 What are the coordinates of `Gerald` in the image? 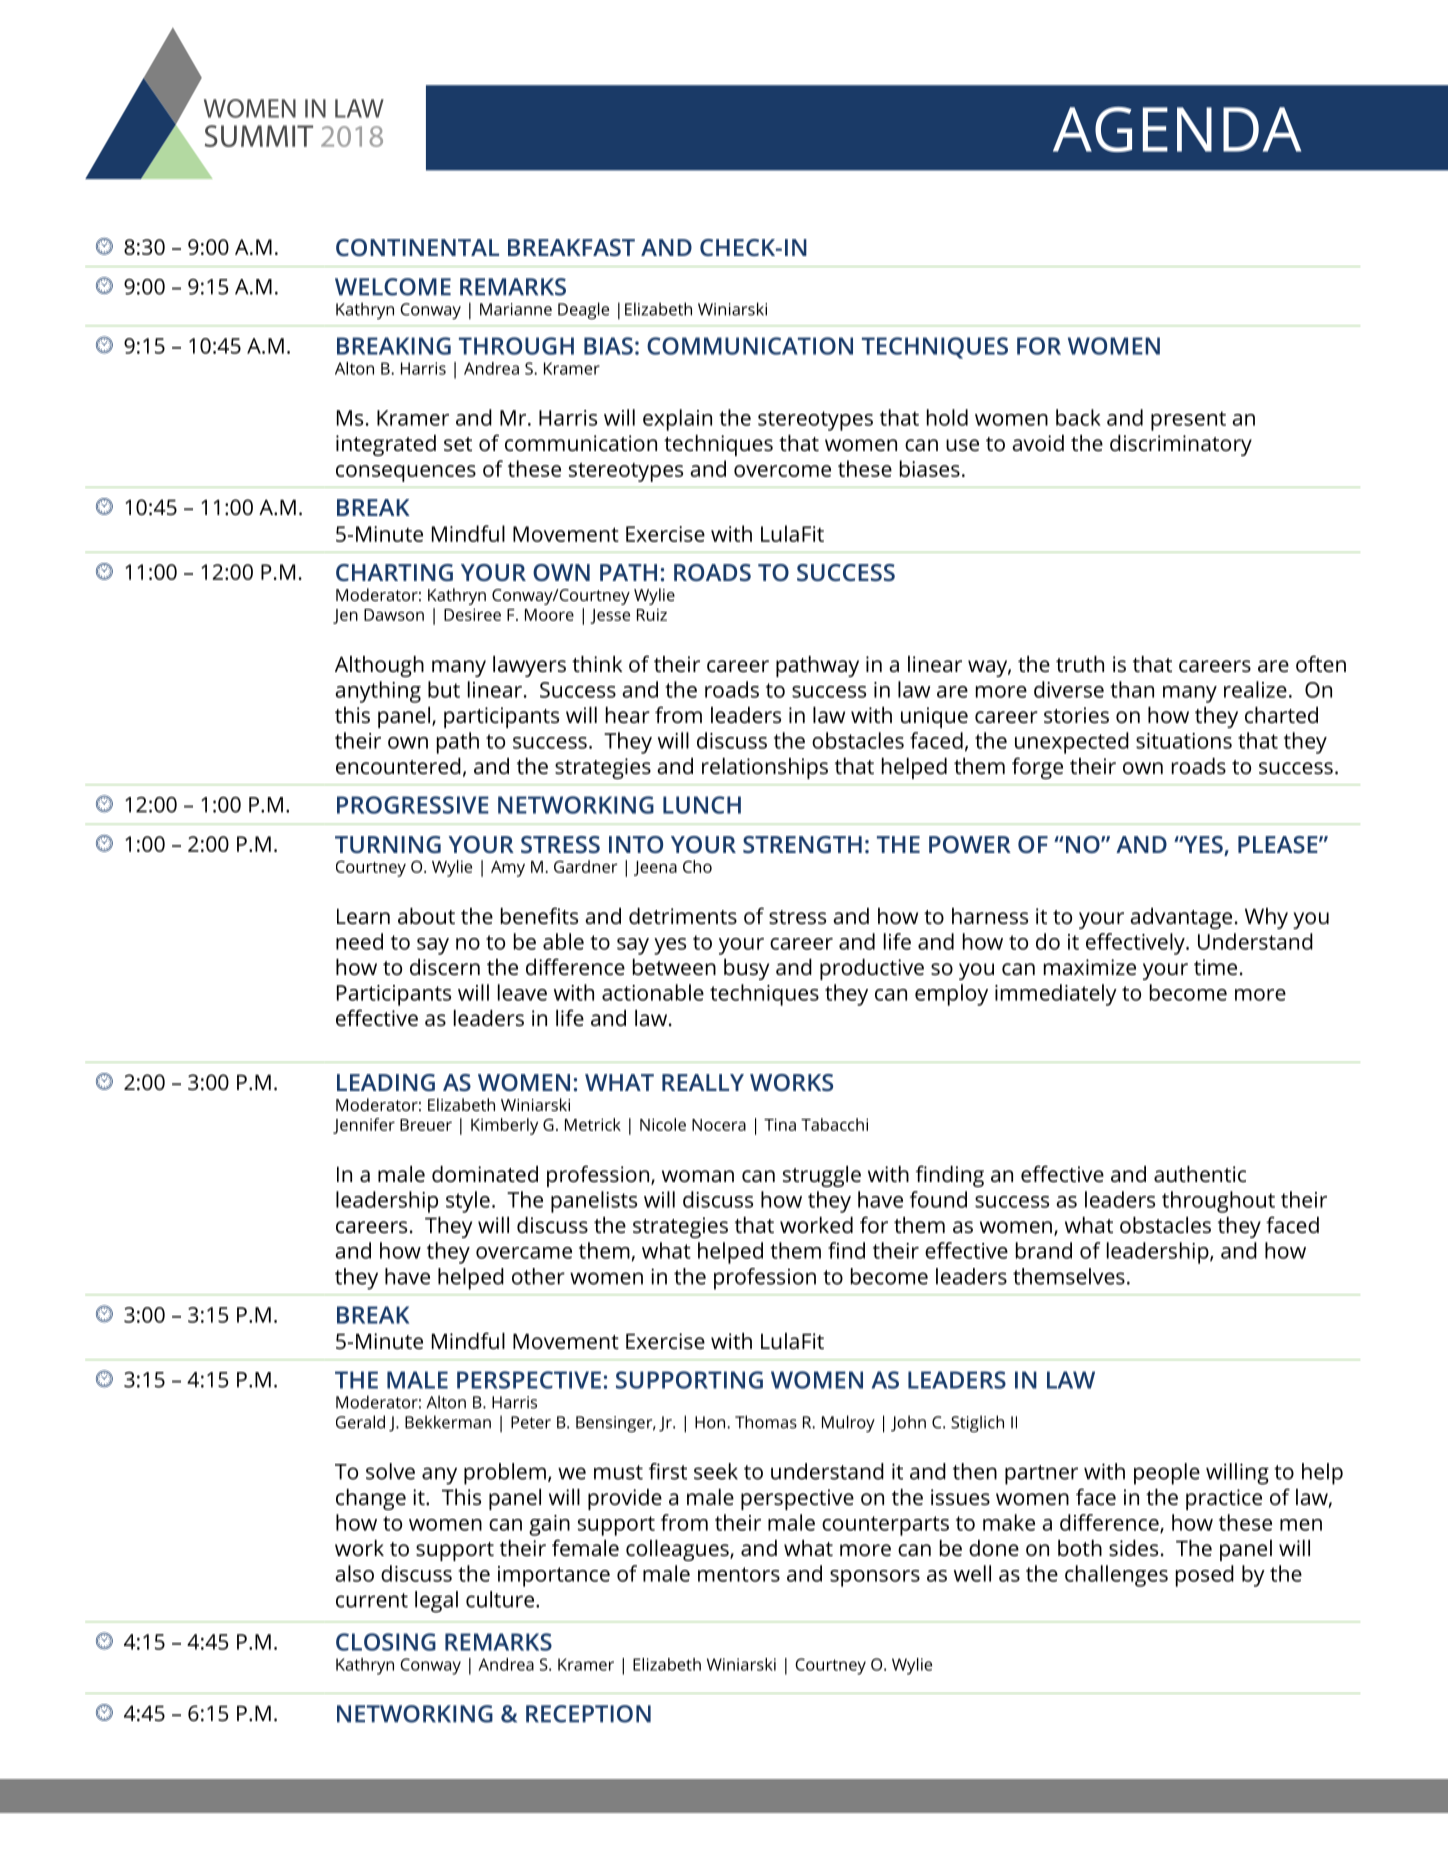 It's located at (360, 1422).
